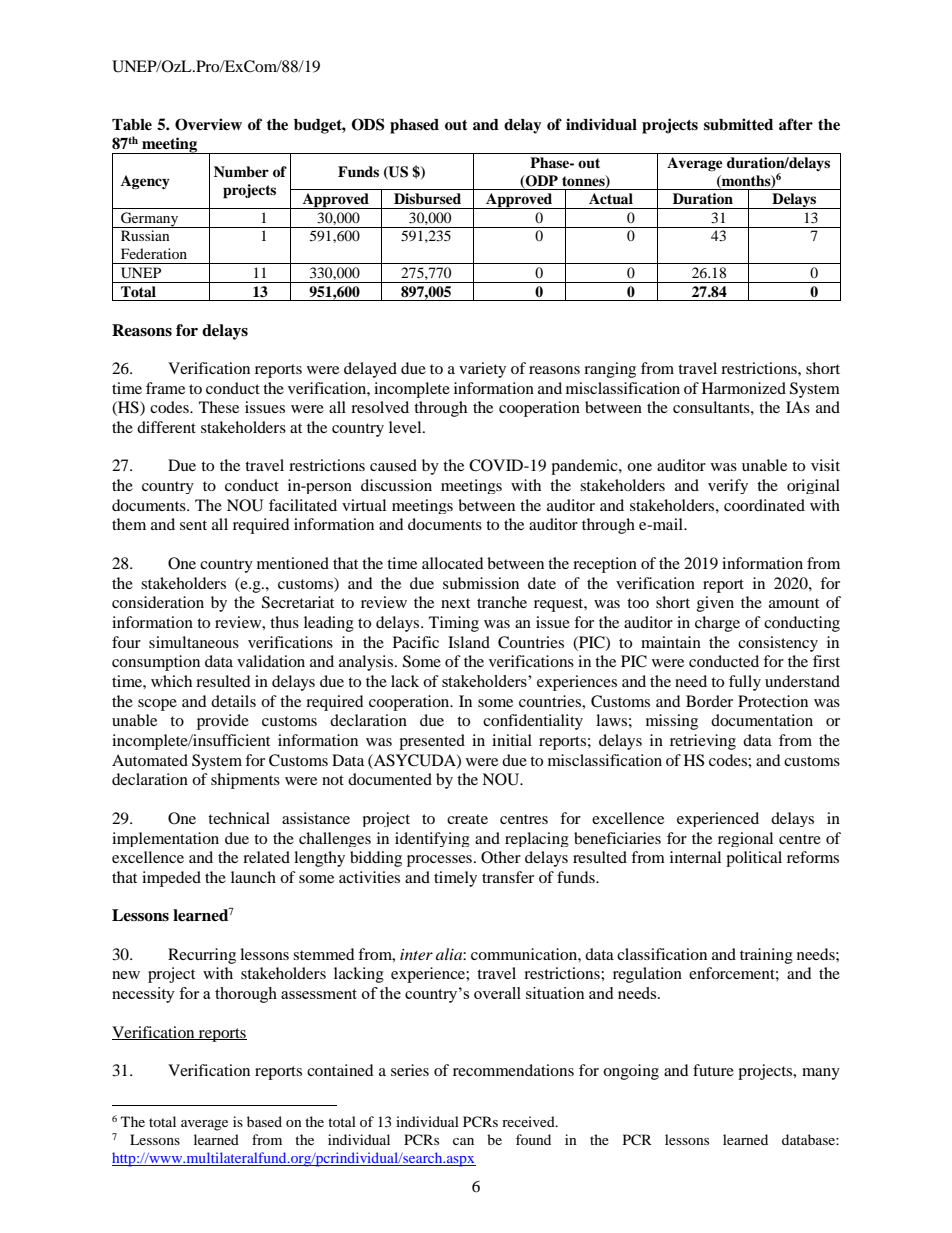 The height and width of the screenshot is (1233, 952). I want to click on Number, so click(241, 171).
